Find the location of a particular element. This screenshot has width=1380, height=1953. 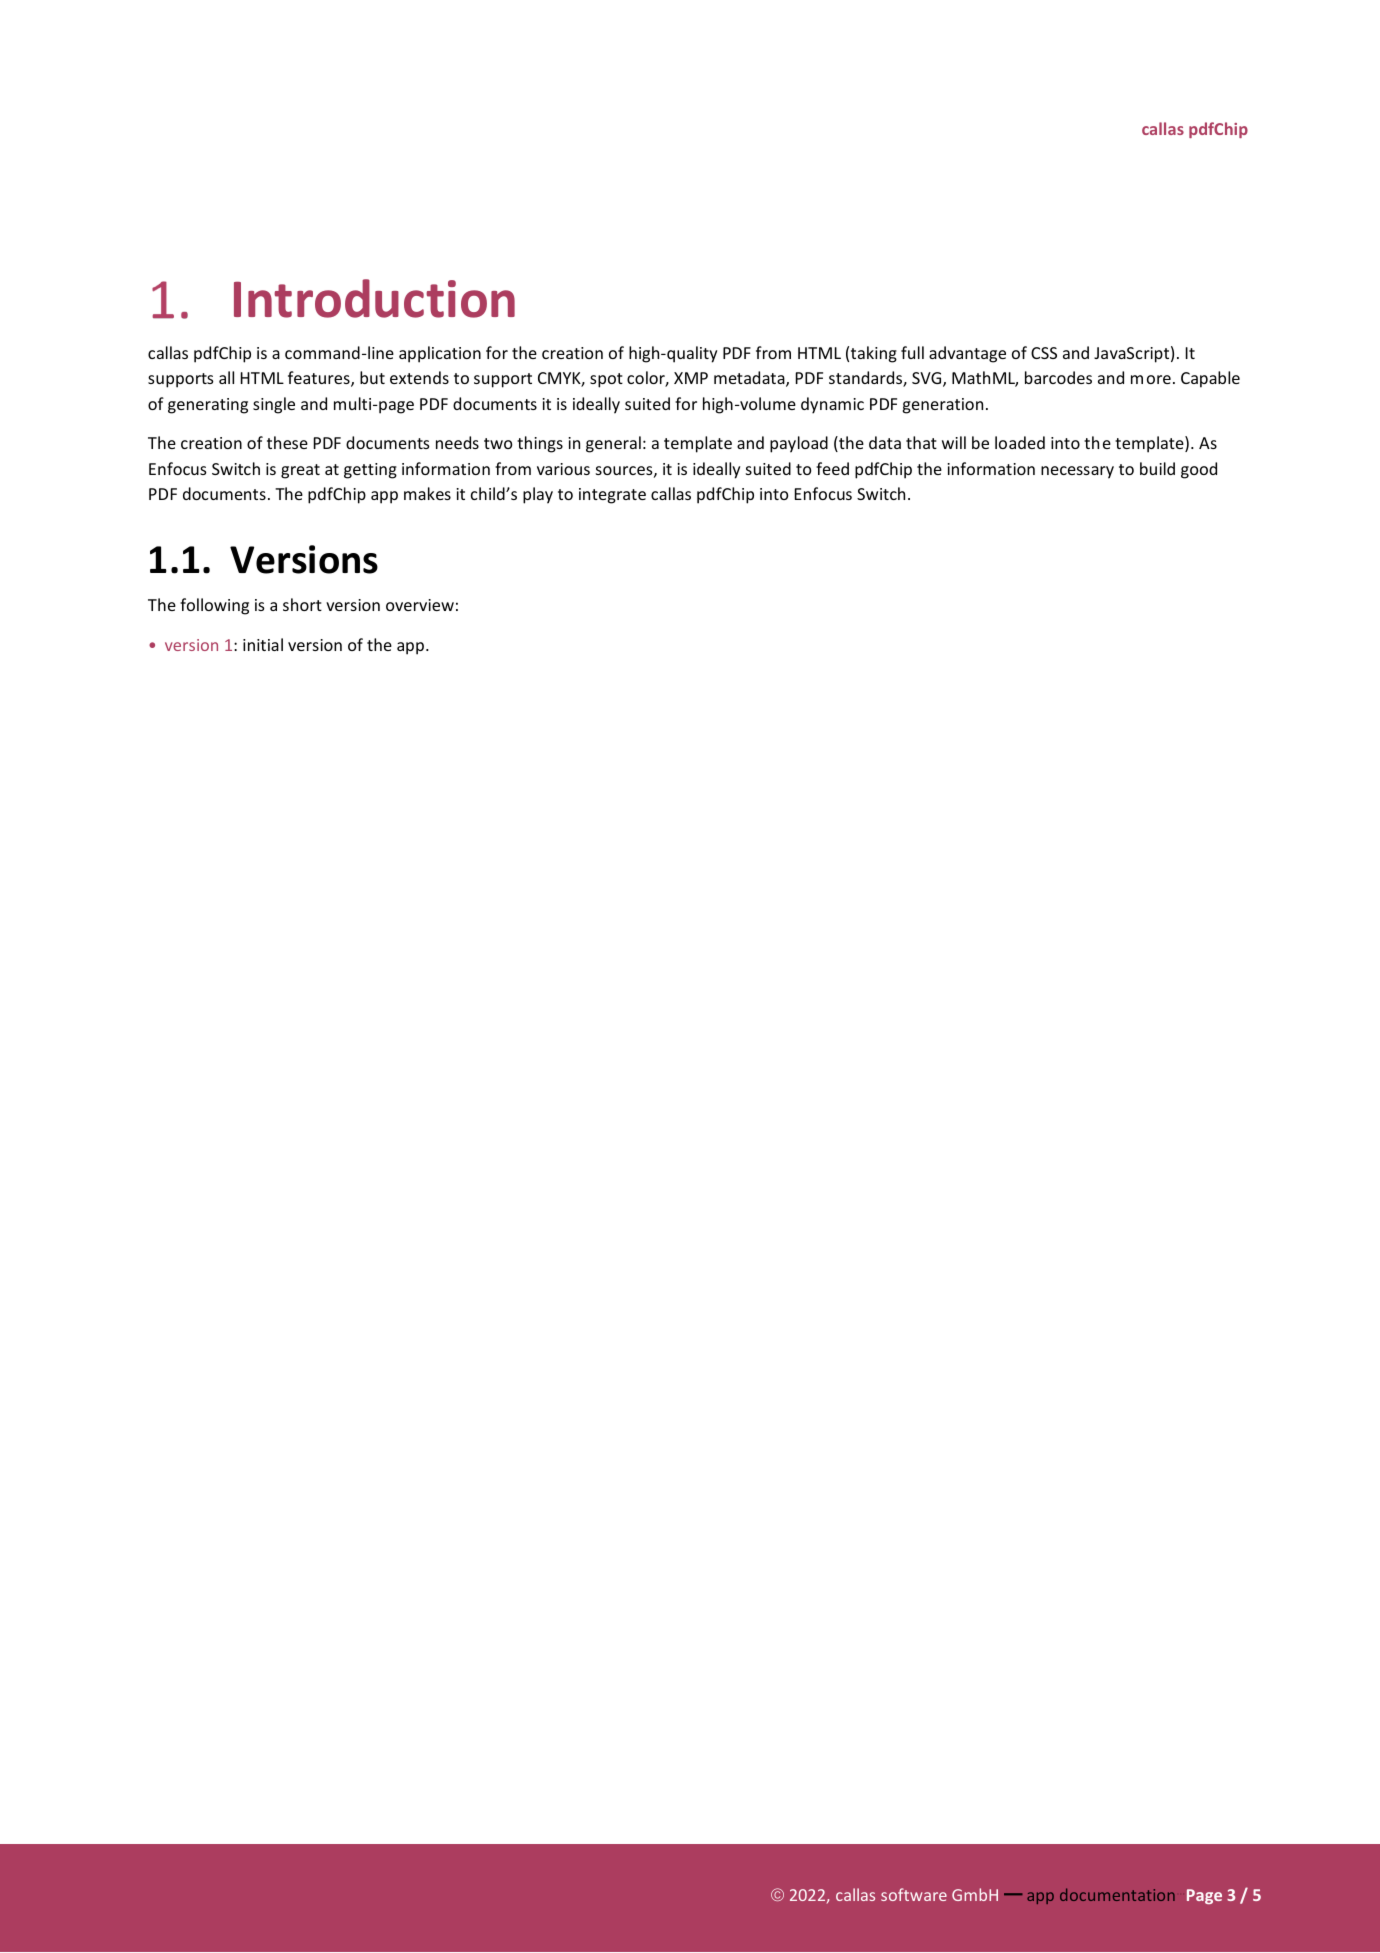

necessary is located at coordinates (1077, 472).
